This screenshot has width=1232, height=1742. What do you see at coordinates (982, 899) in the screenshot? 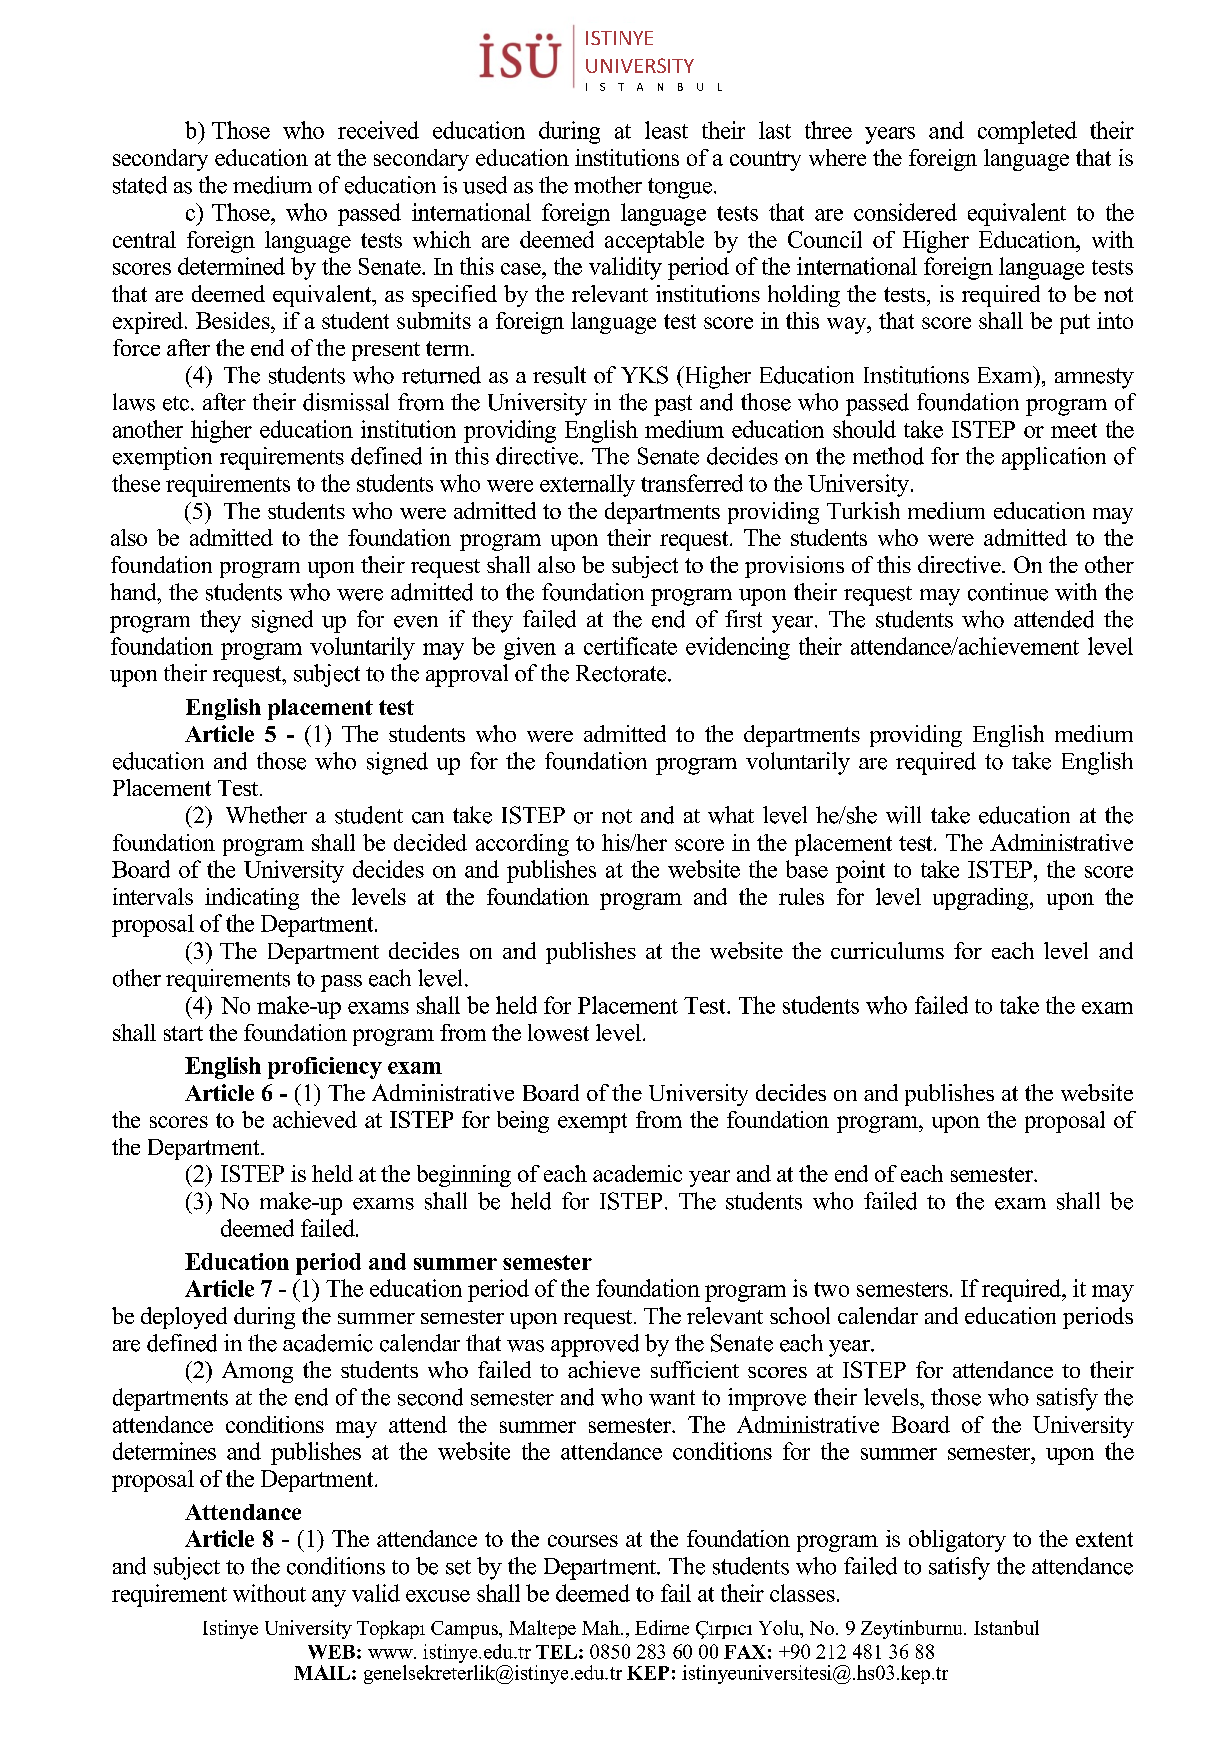
I see `upgrading` at bounding box center [982, 899].
